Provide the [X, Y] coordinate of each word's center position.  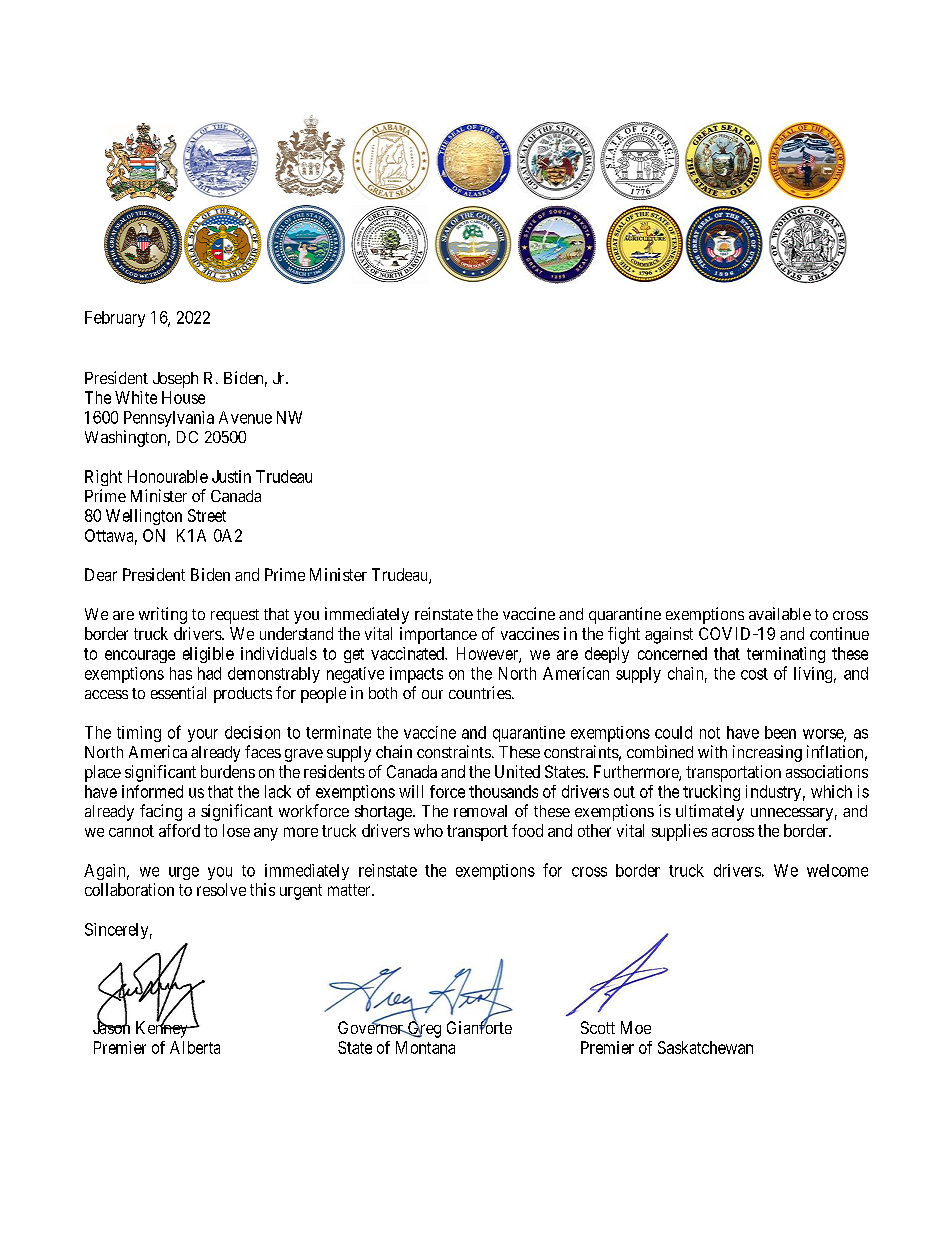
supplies [679, 832]
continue [839, 633]
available [780, 613]
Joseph [175, 380]
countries [480, 692]
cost [754, 674]
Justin [231, 476]
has [181, 673]
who [428, 830]
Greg [423, 1029]
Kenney [163, 1029]
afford [179, 830]
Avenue [245, 417]
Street [207, 515]
